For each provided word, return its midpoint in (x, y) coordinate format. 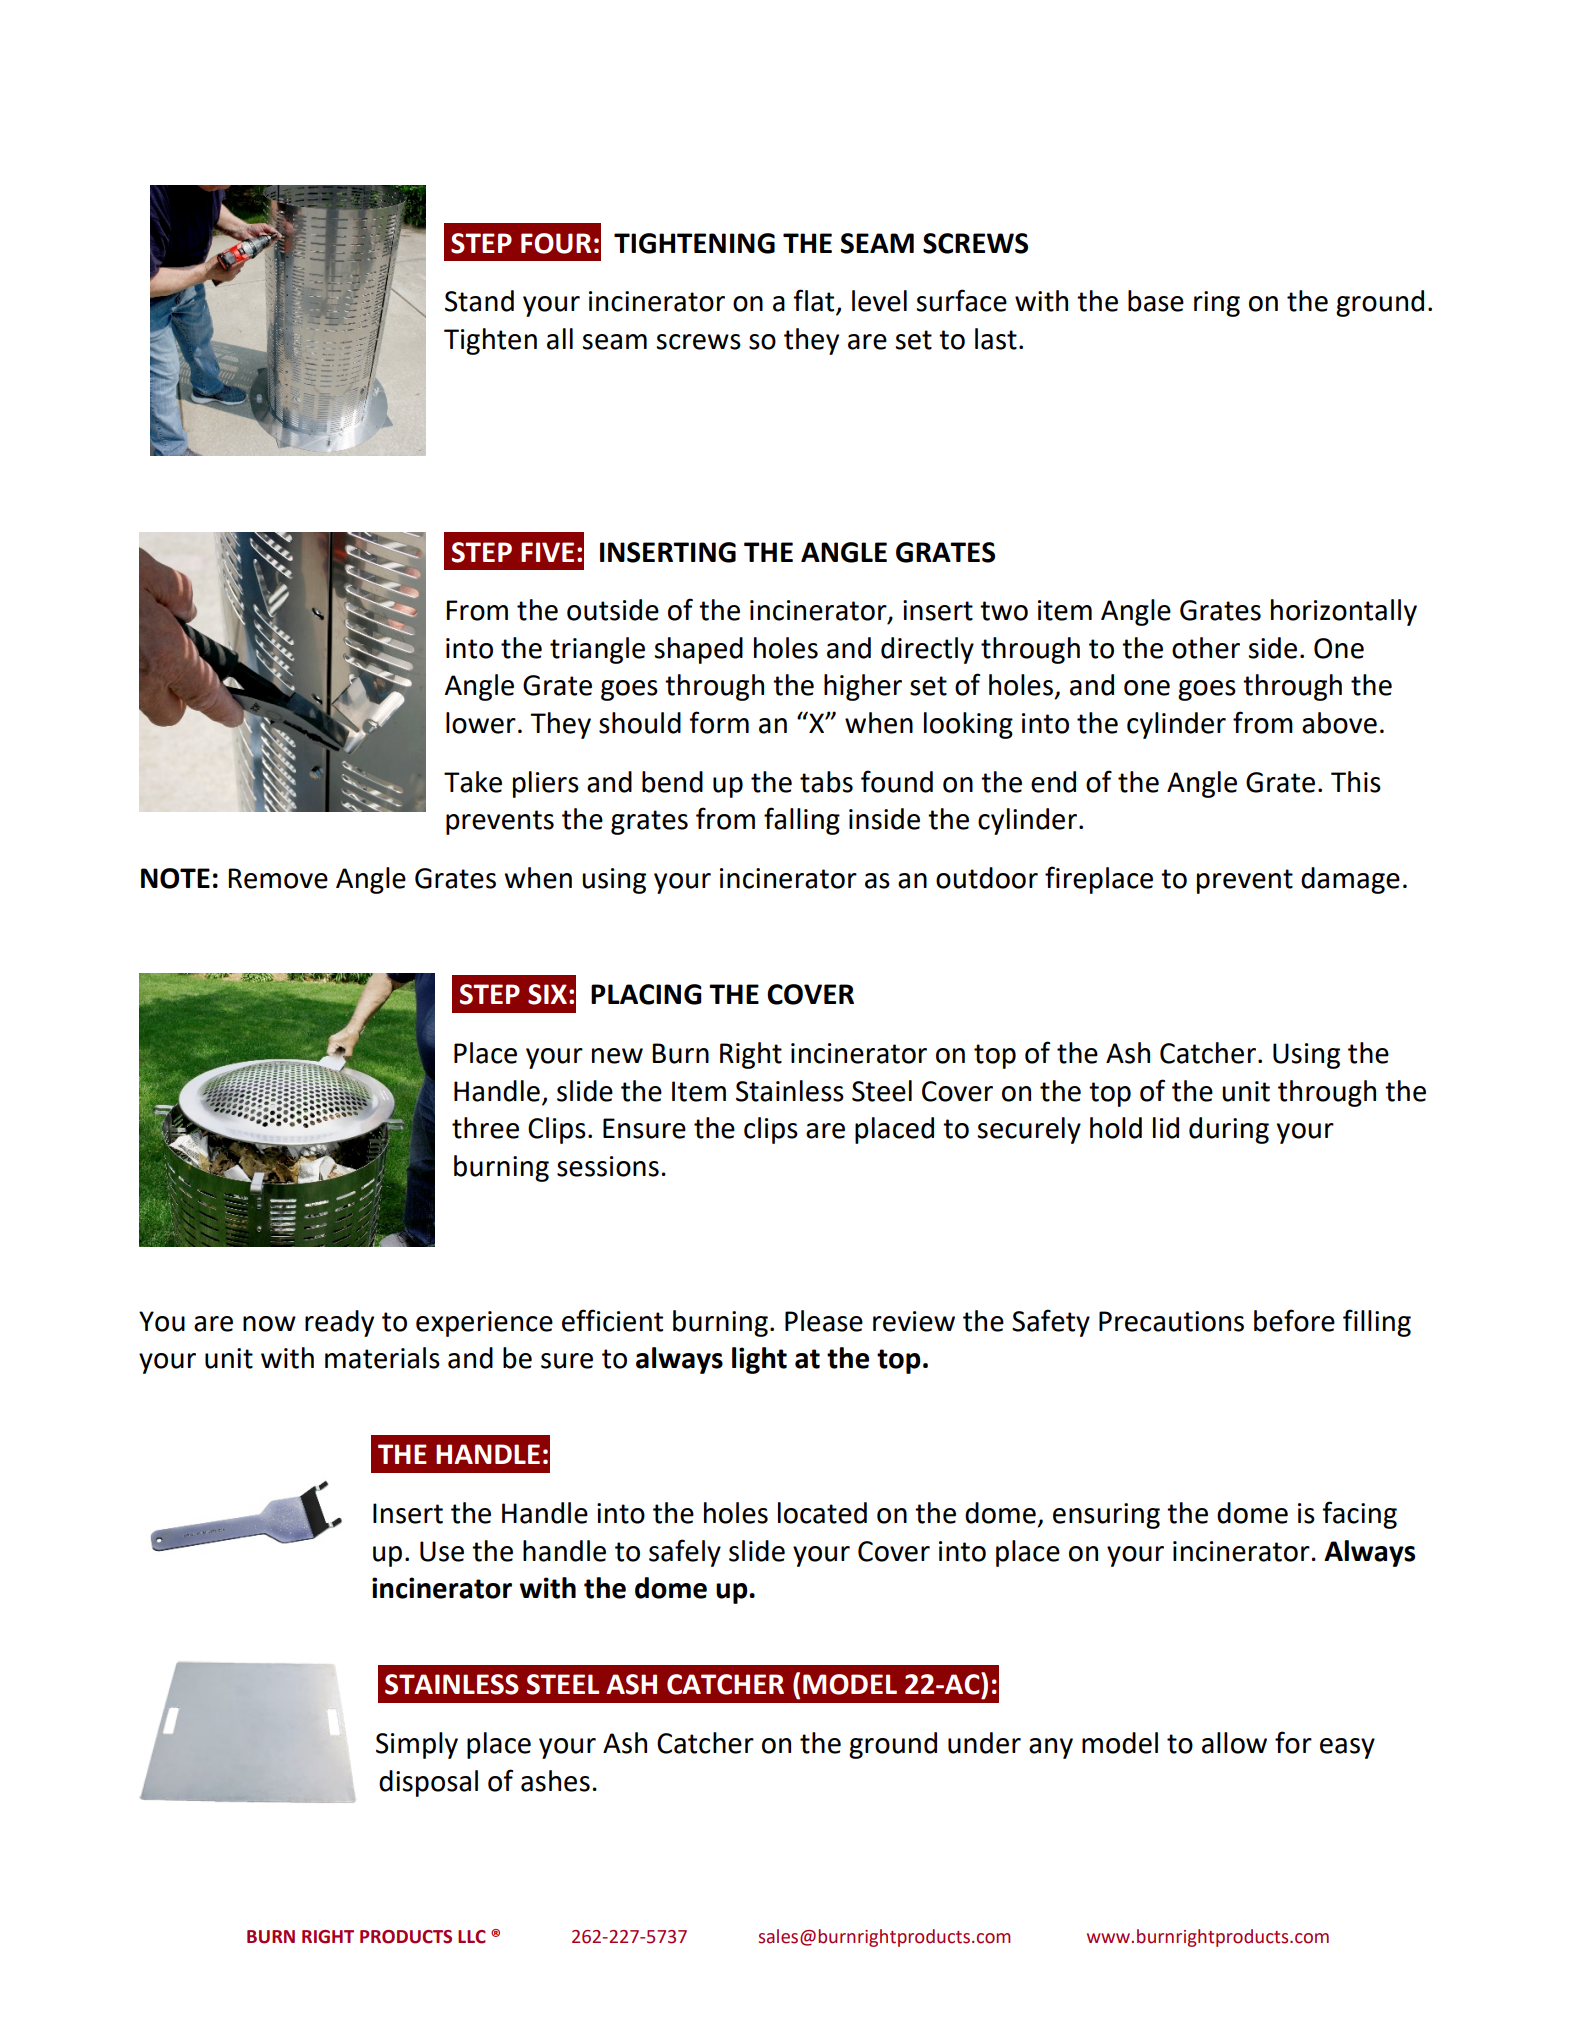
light (759, 1360)
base (1156, 301)
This (1356, 782)
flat (815, 301)
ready (339, 1323)
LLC (472, 1937)
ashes (555, 1781)
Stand (479, 301)
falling (802, 821)
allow (1234, 1743)
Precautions (1171, 1321)
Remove (278, 878)
